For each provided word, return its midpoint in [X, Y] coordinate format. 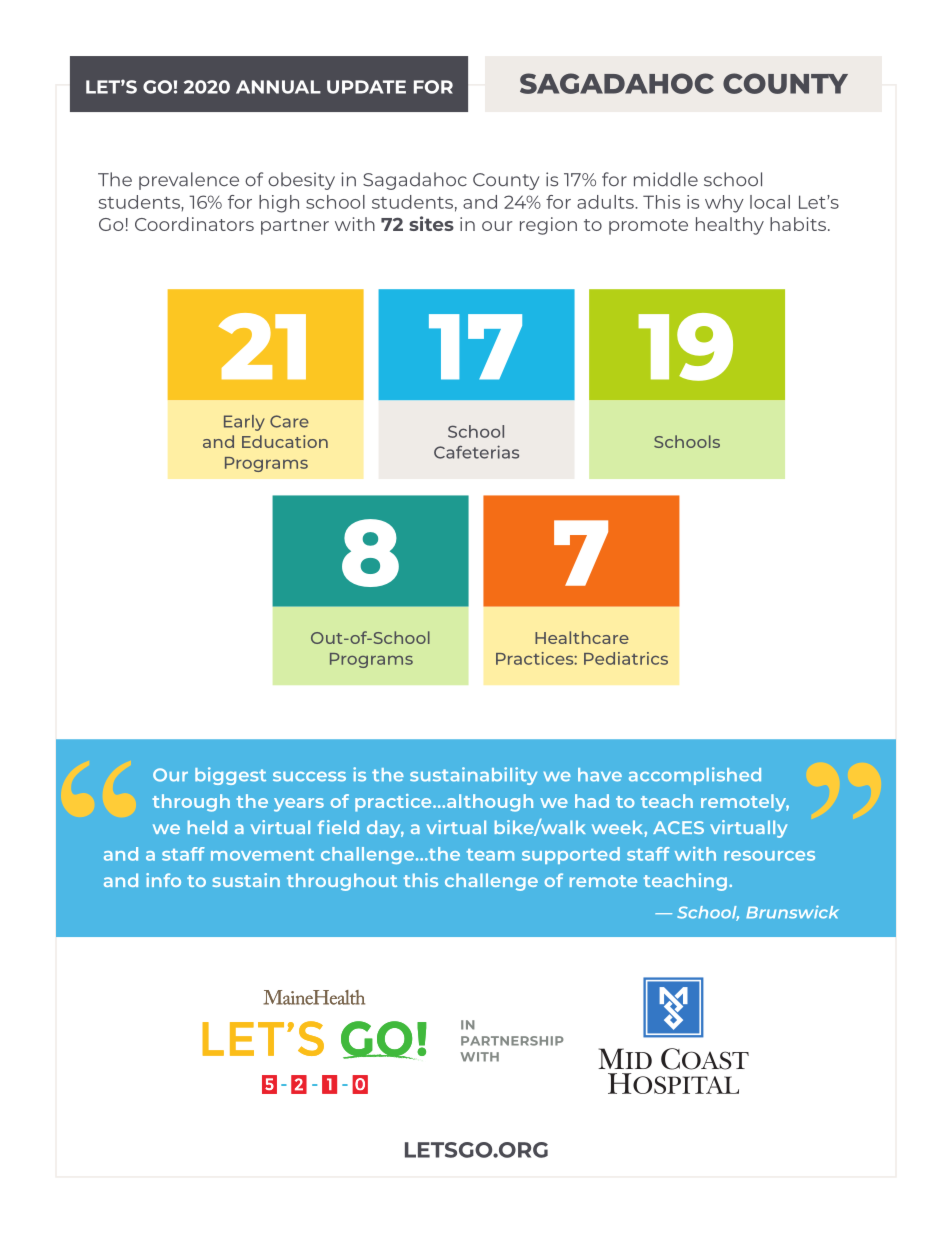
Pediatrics [626, 658]
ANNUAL [278, 87]
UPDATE [366, 87]
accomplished [695, 776]
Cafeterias [476, 452]
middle [666, 179]
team [490, 855]
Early [244, 423]
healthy [730, 226]
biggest [230, 776]
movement [262, 855]
